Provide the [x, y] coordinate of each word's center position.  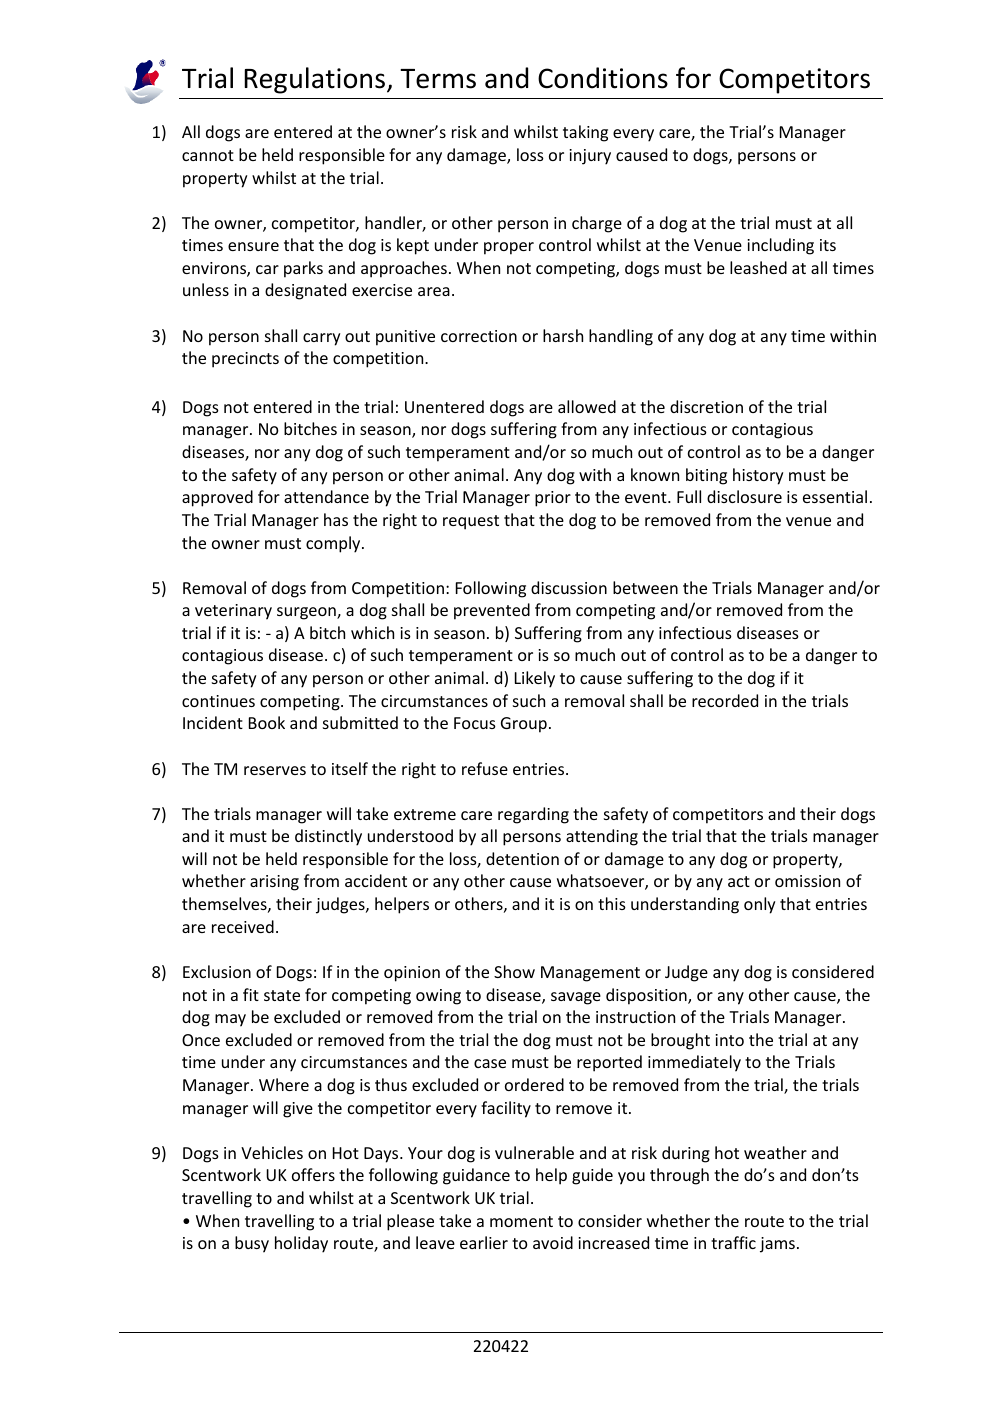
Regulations [314, 80]
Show [514, 971]
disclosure [744, 496]
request [471, 522]
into [729, 1040]
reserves [275, 770]
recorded [725, 700]
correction [479, 336]
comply [334, 544]
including [780, 246]
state [282, 995]
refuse [485, 768]
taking [585, 133]
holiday [301, 1244]
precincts [245, 360]
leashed [758, 267]
